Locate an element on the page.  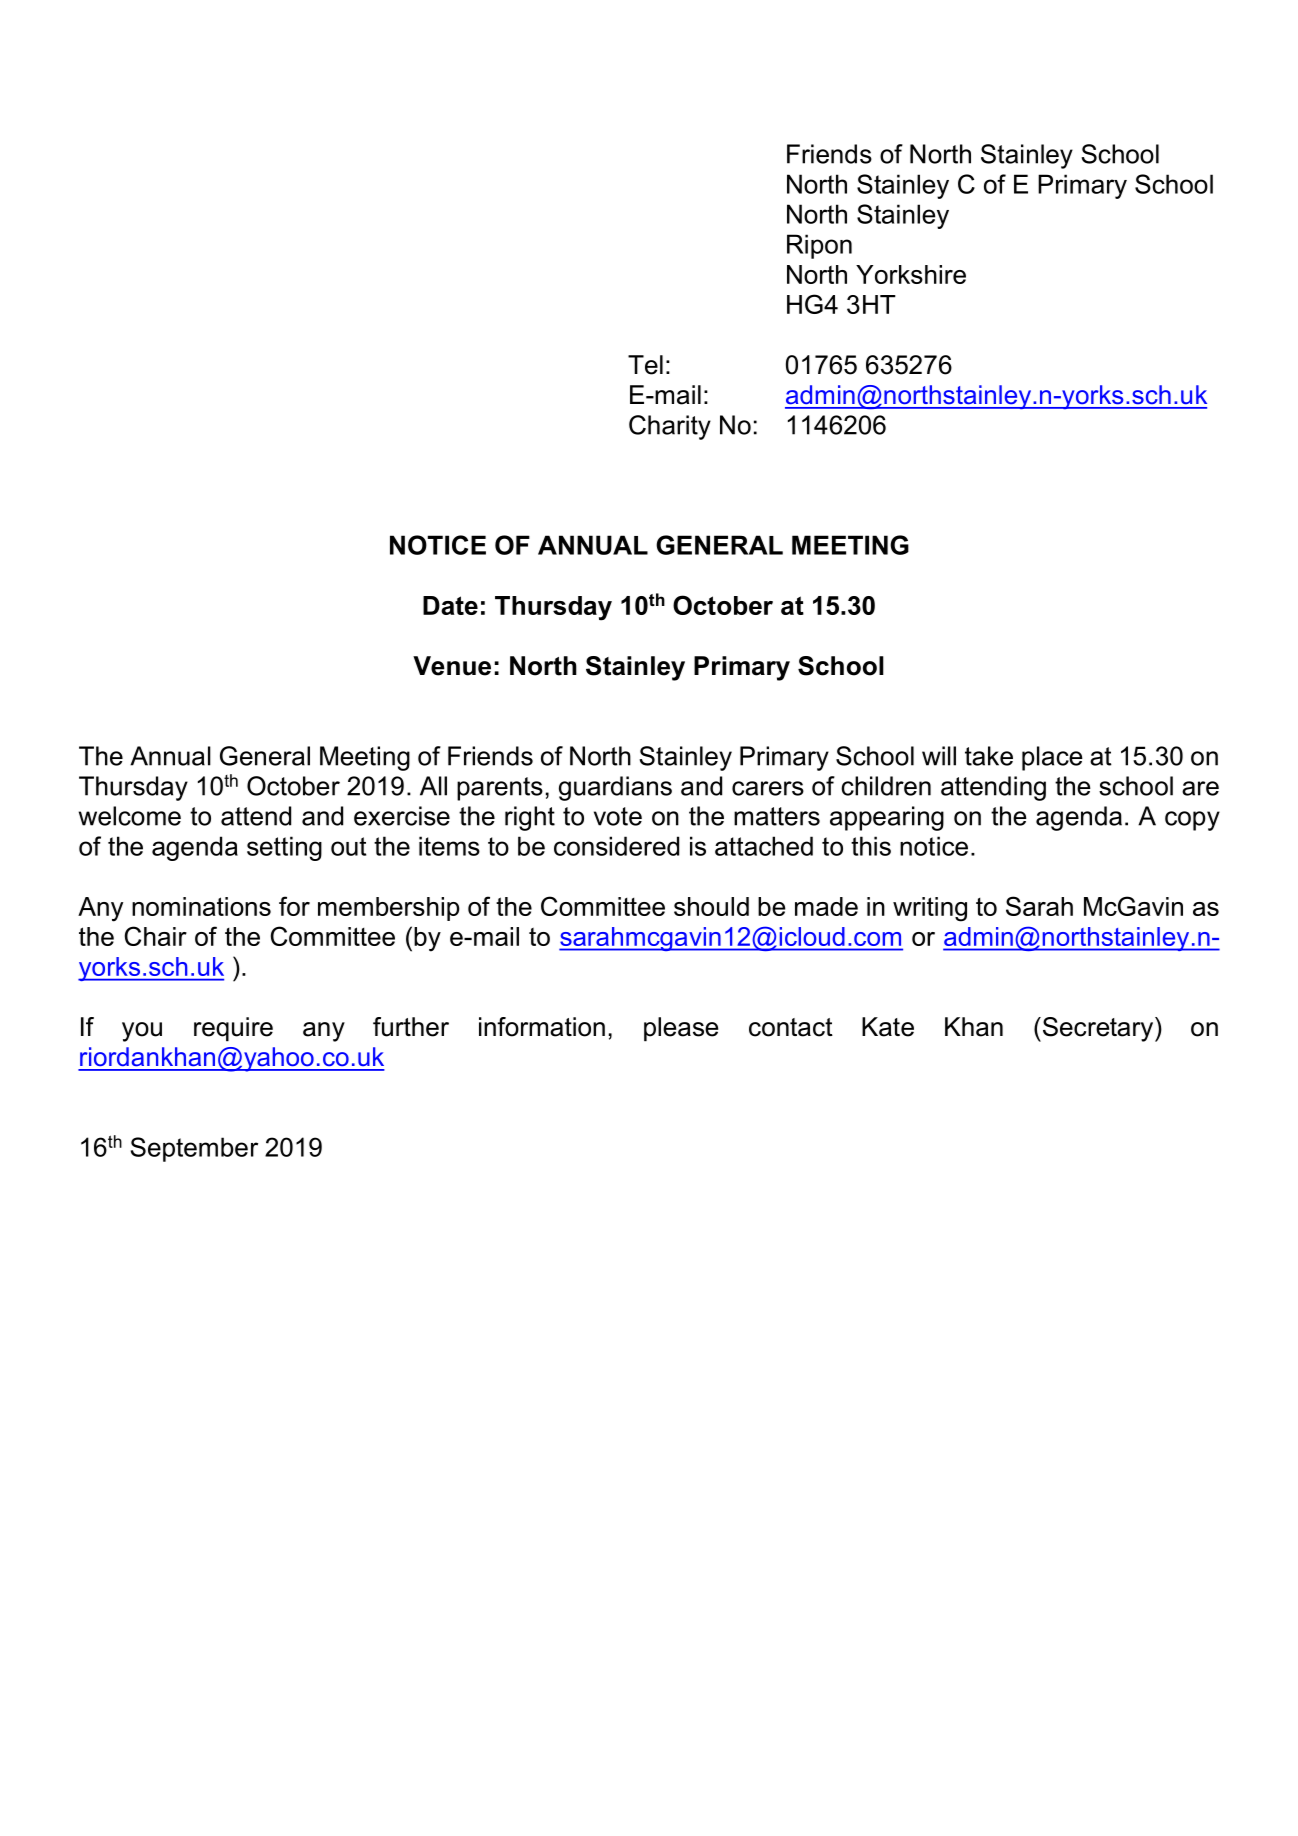
guardians is located at coordinates (615, 788).
